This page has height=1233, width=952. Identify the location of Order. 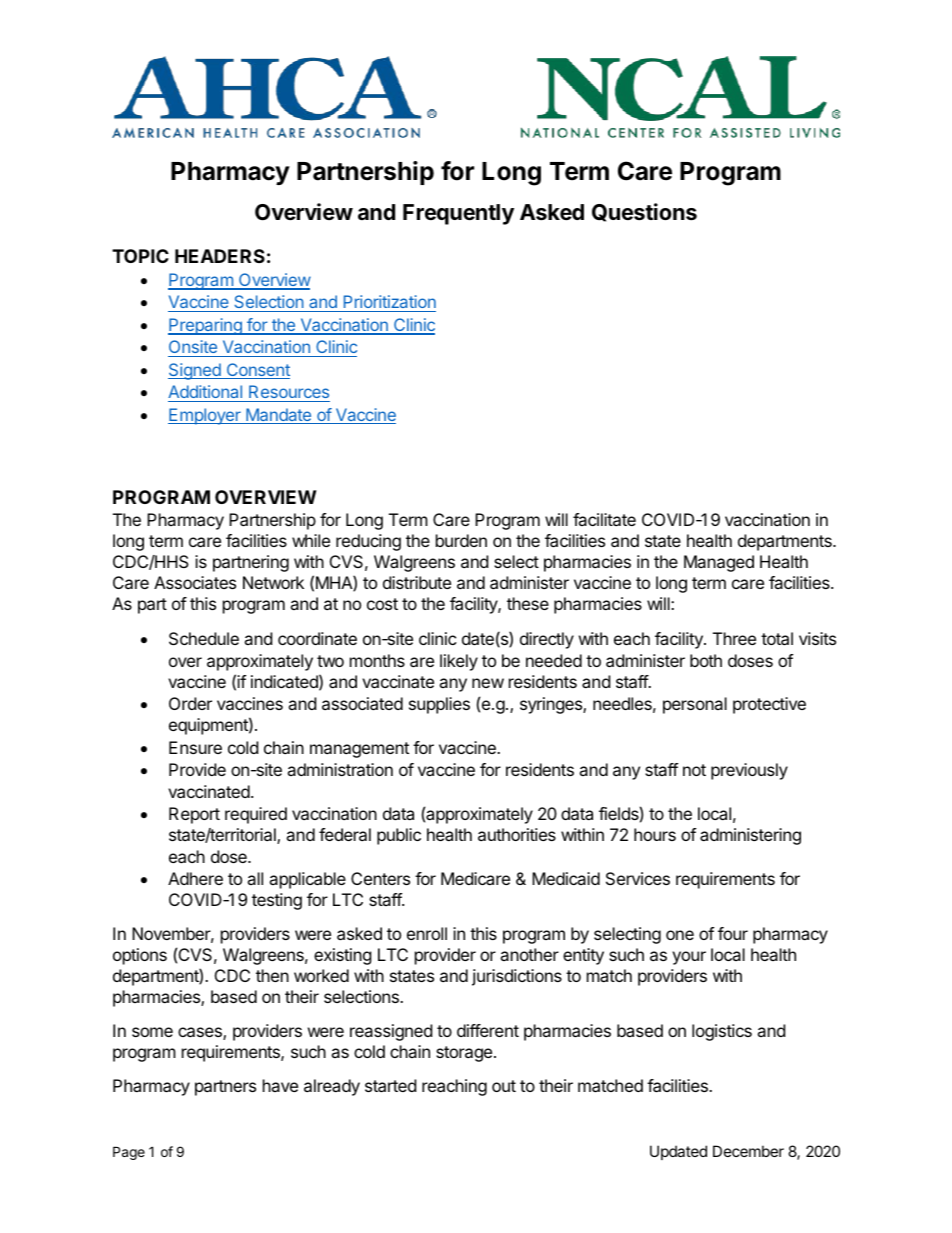
(190, 703).
